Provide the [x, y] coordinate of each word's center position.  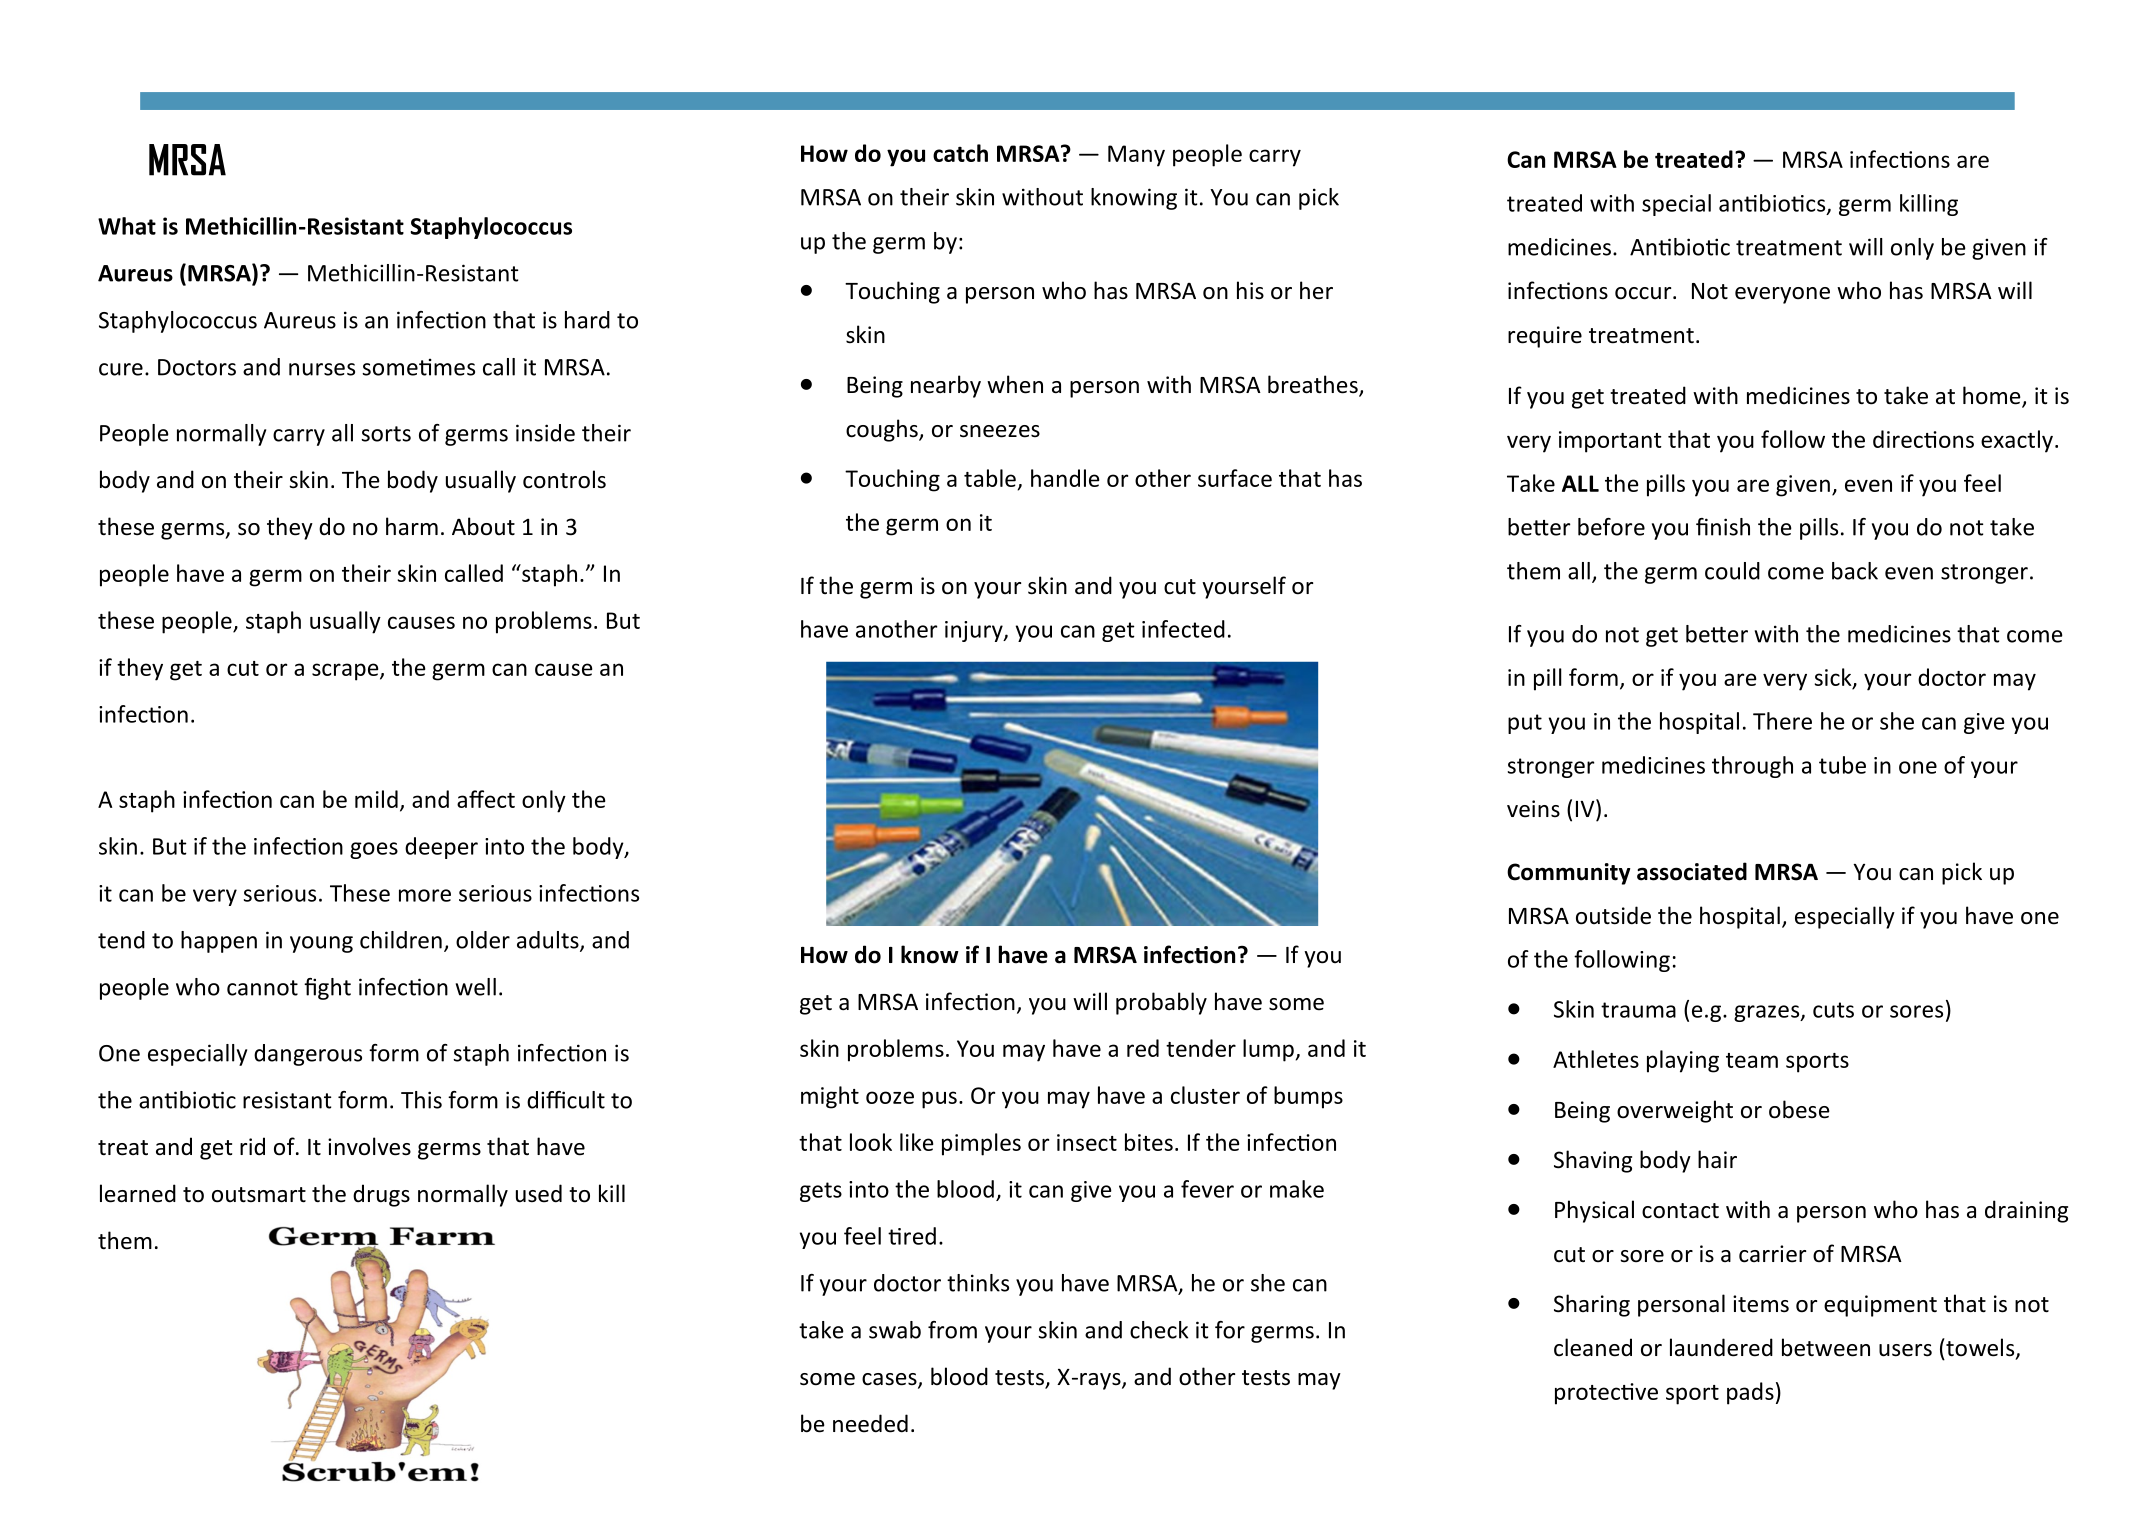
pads [1750, 1393]
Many [1136, 156]
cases [890, 1380]
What [127, 226]
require [1545, 337]
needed [870, 1423]
